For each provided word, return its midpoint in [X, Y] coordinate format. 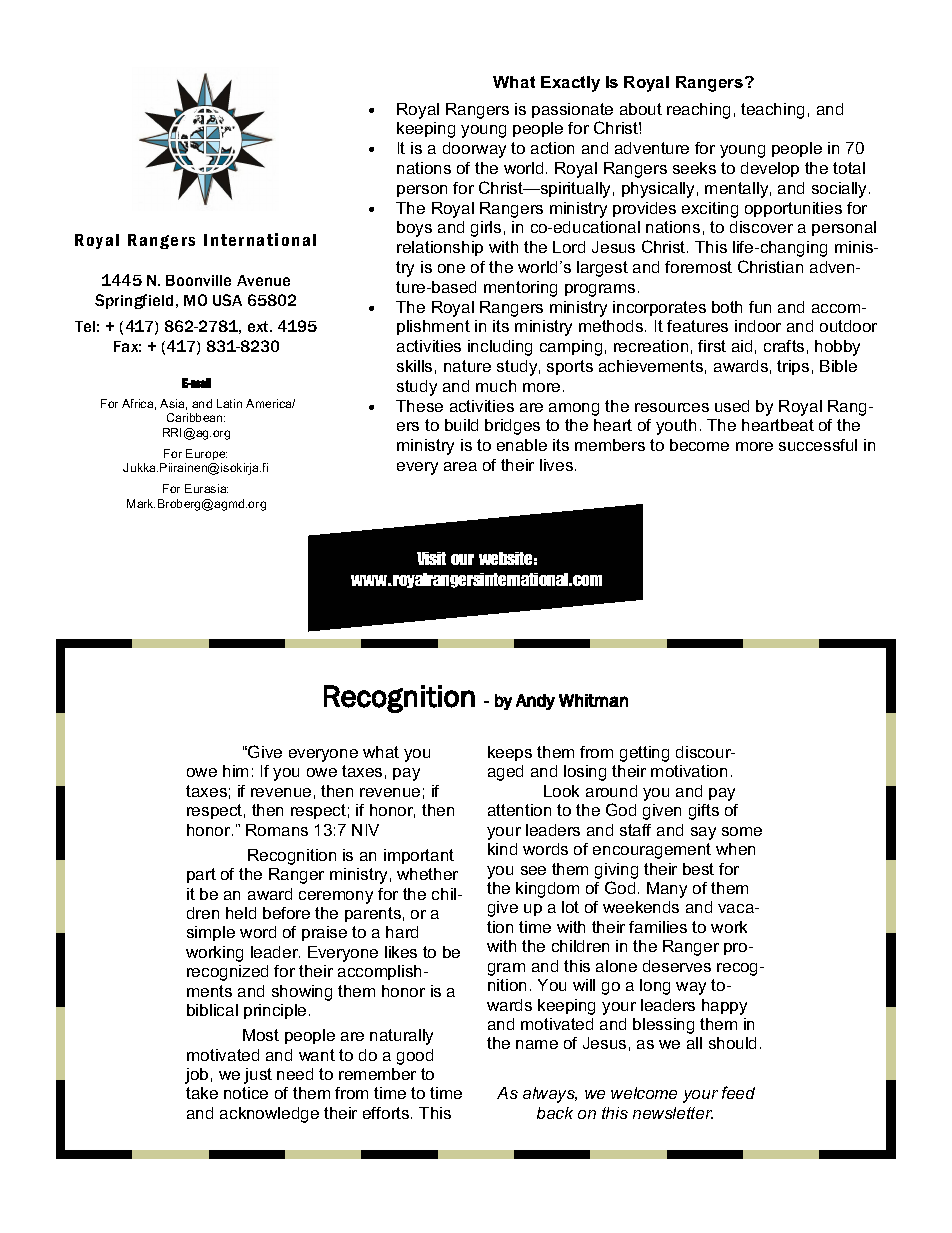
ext [259, 326]
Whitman [593, 700]
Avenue [263, 280]
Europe [206, 454]
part [201, 875]
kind [502, 849]
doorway [474, 150]
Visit [431, 558]
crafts [784, 346]
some [742, 831]
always [550, 1095]
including [500, 348]
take [202, 1093]
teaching [772, 111]
